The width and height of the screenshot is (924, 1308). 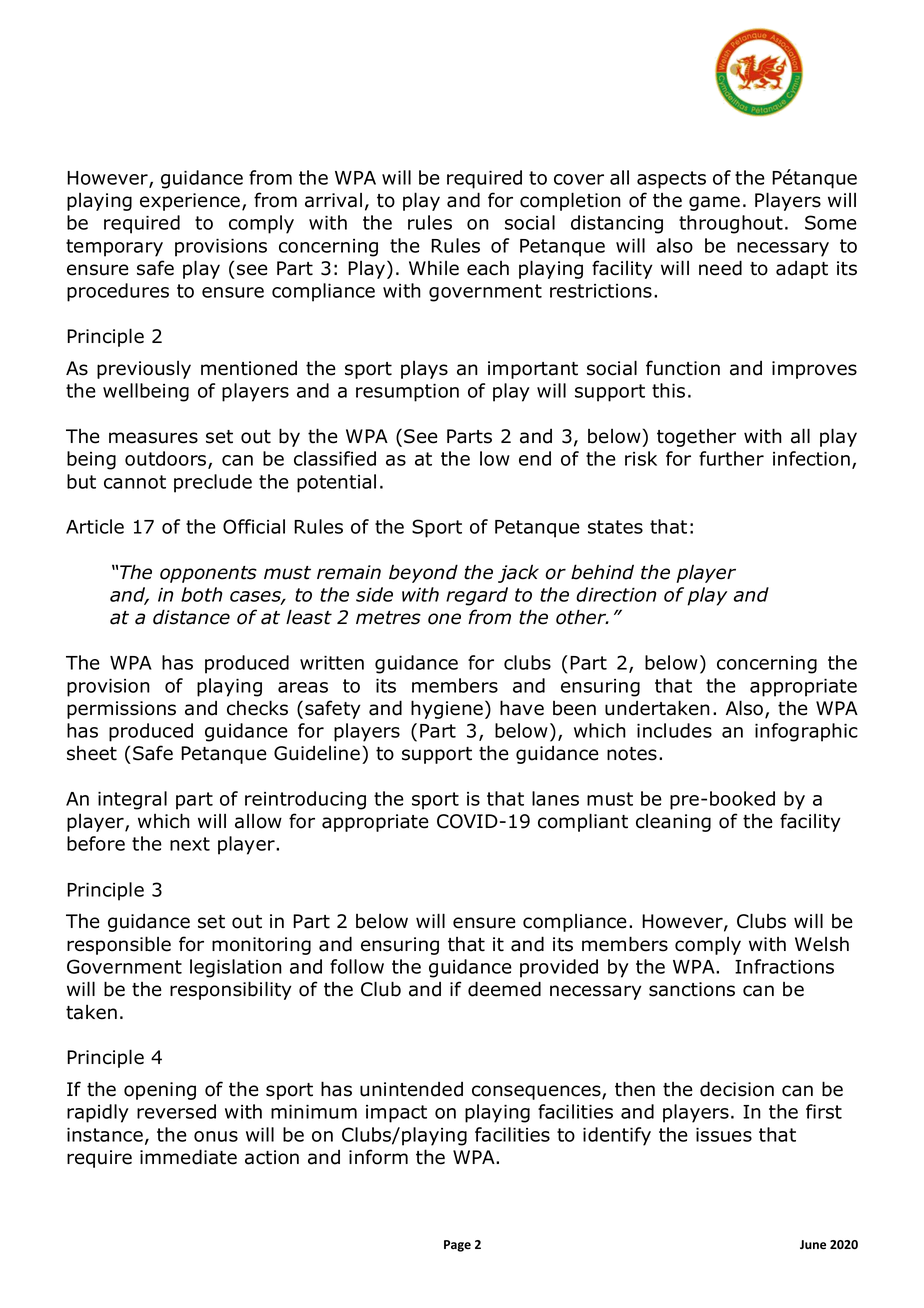 What do you see at coordinates (121, 710) in the screenshot?
I see `permissions` at bounding box center [121, 710].
